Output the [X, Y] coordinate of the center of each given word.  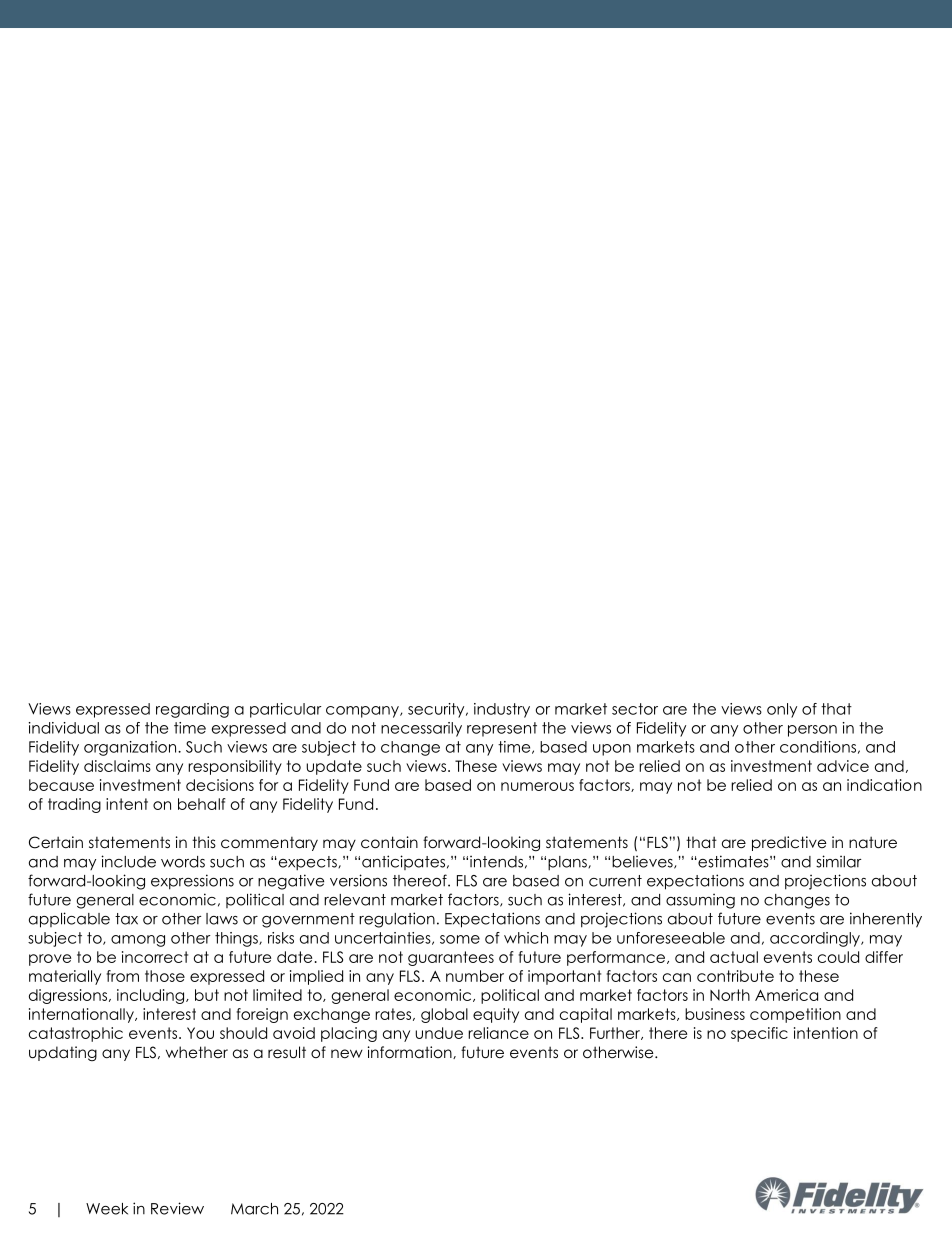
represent [502, 729]
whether [197, 1052]
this [204, 842]
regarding [192, 710]
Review [177, 1208]
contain [389, 842]
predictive [789, 843]
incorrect [155, 957]
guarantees [451, 958]
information [411, 1052]
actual [734, 957]
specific [759, 1034]
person [812, 731]
